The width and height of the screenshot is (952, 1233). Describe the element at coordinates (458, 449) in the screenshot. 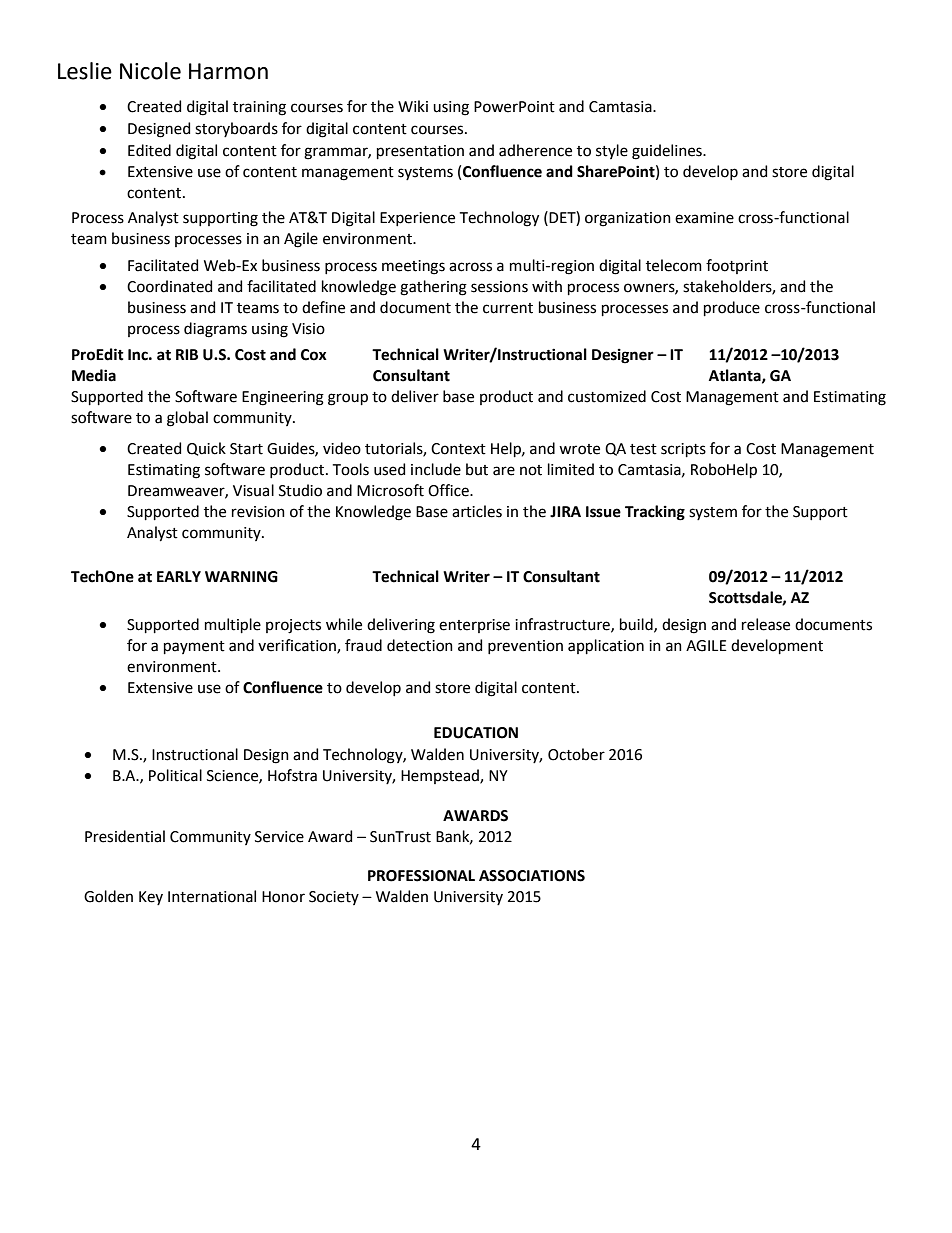

I see `Context` at that location.
